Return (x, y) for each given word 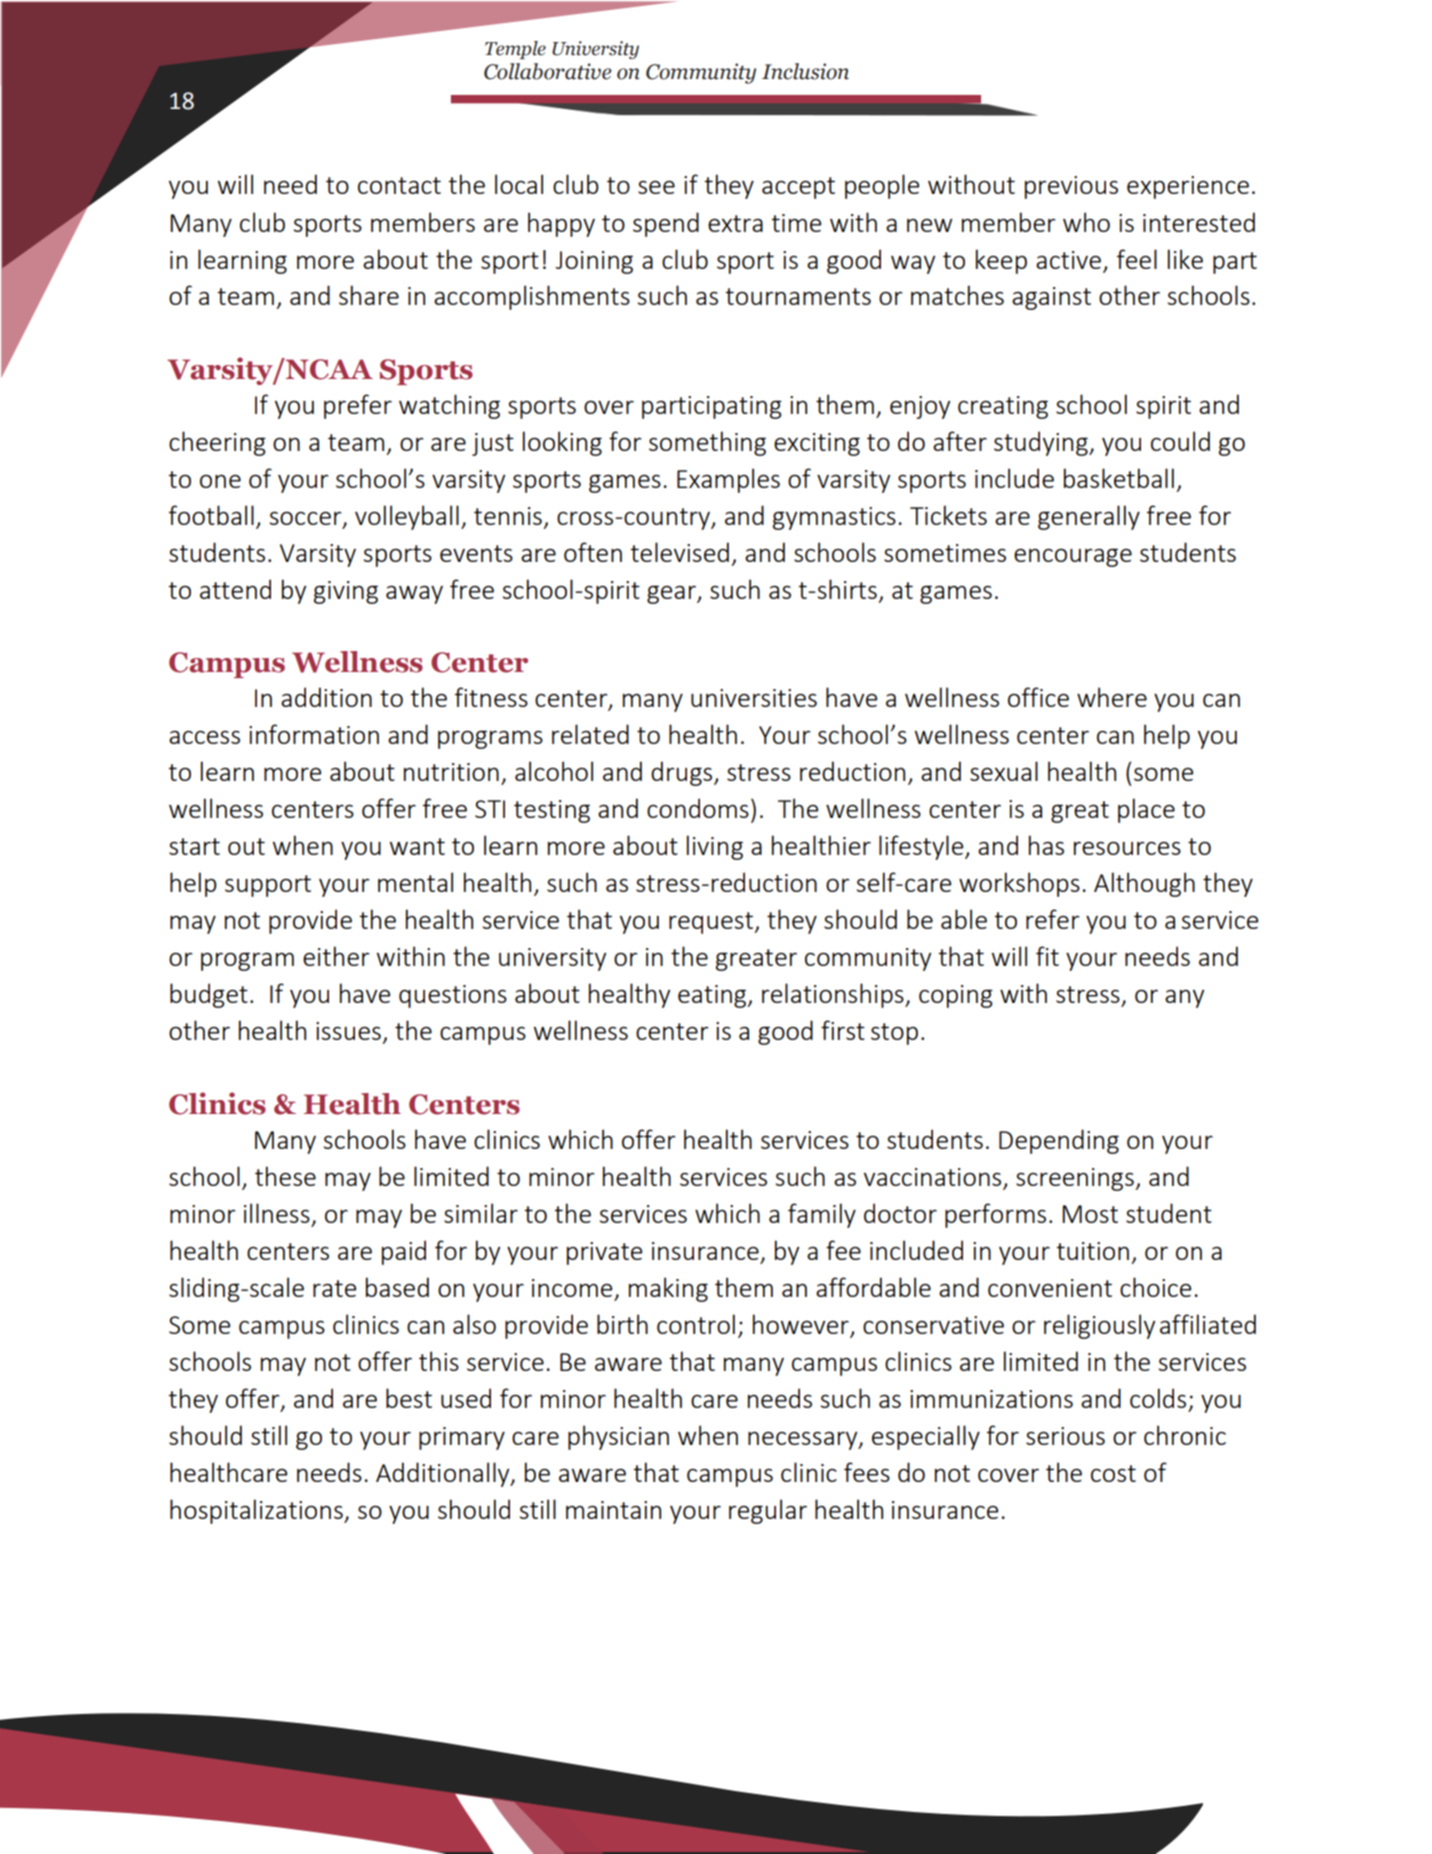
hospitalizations (257, 1511)
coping (956, 996)
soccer (307, 519)
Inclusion (805, 71)
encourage (1073, 557)
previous (1071, 187)
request (712, 923)
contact (399, 185)
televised (679, 552)
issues (348, 1031)
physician (618, 1437)
